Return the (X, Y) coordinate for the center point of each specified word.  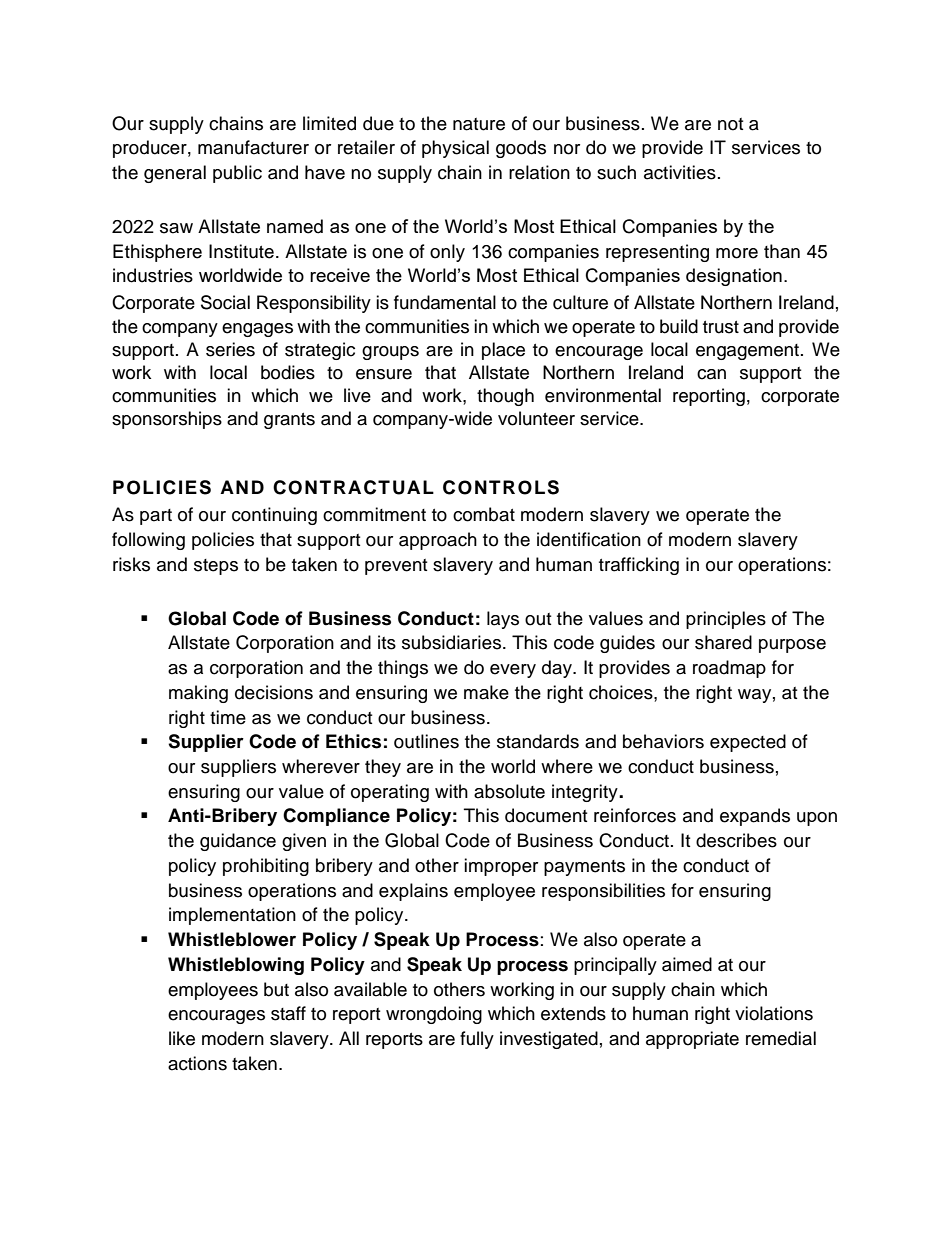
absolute (509, 791)
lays (503, 620)
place (503, 351)
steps (216, 567)
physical (455, 149)
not (730, 124)
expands (755, 817)
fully (477, 1040)
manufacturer (253, 147)
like (182, 1038)
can (711, 374)
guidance (238, 842)
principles (726, 620)
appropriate (692, 1040)
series (230, 349)
